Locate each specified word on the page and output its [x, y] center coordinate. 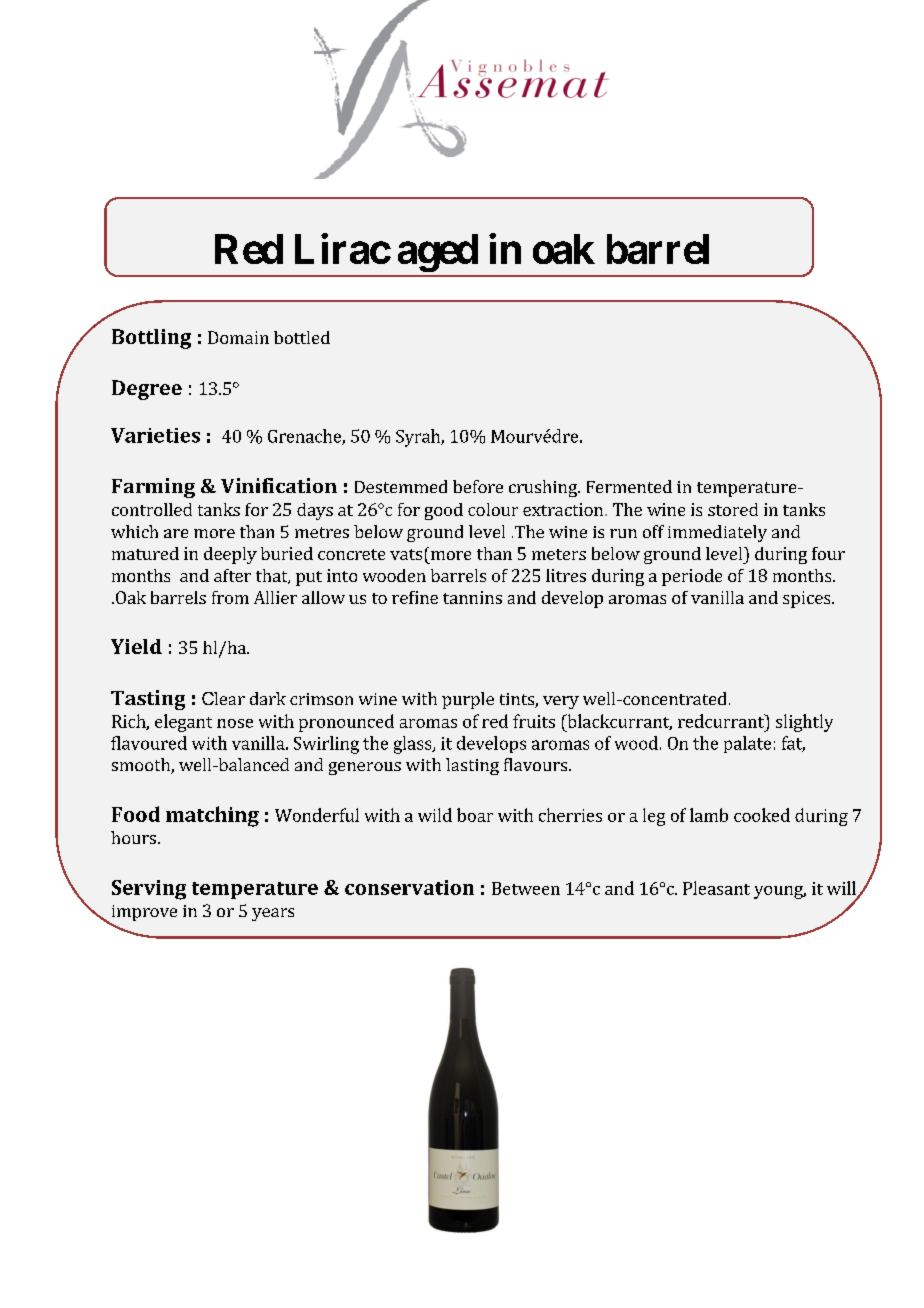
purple [468, 700]
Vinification [279, 485]
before [478, 486]
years [273, 914]
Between [526, 888]
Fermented [629, 486]
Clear [223, 698]
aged [438, 253]
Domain [238, 337]
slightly [804, 723]
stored [733, 509]
